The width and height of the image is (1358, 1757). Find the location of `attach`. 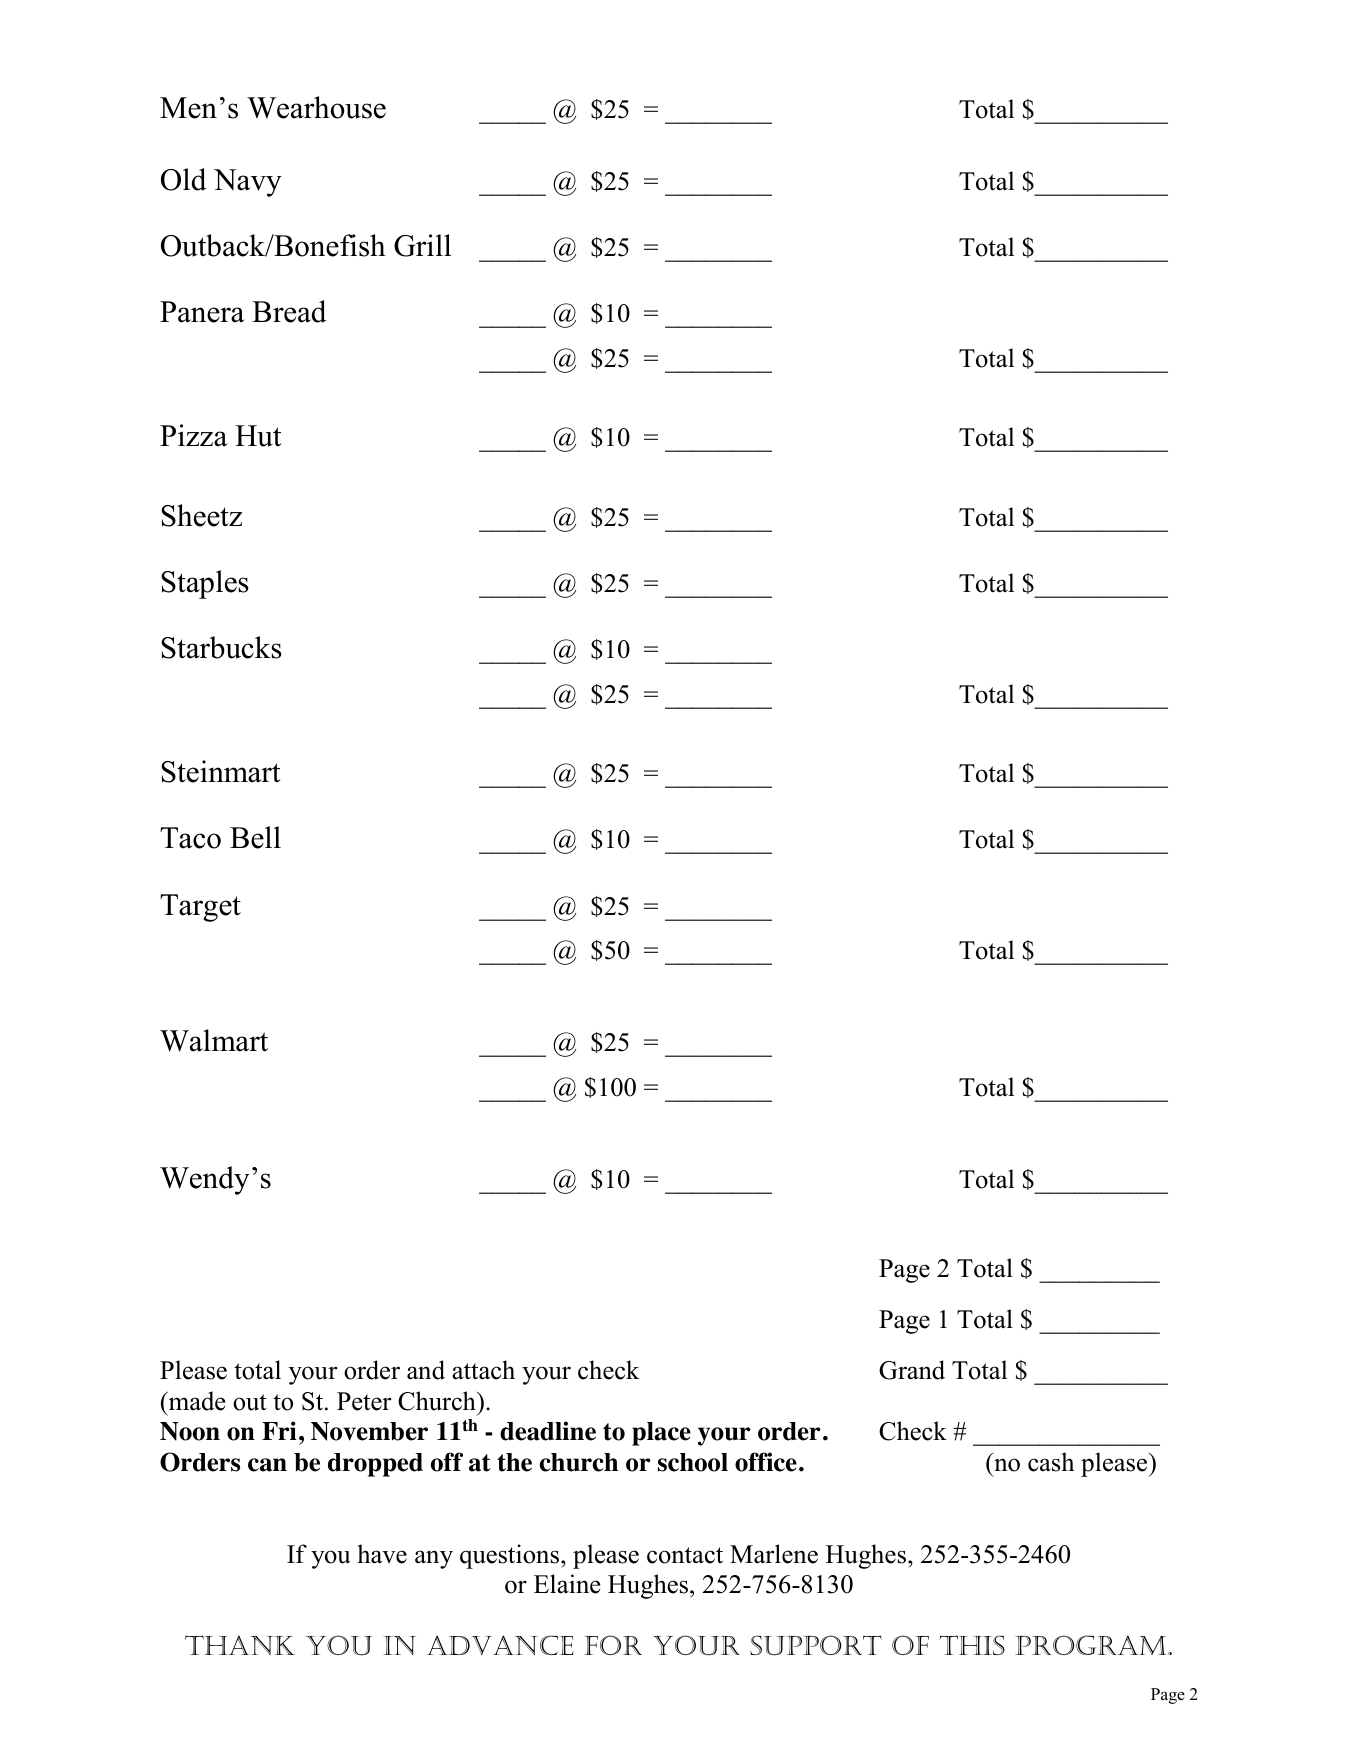

attach is located at coordinates (483, 1370).
